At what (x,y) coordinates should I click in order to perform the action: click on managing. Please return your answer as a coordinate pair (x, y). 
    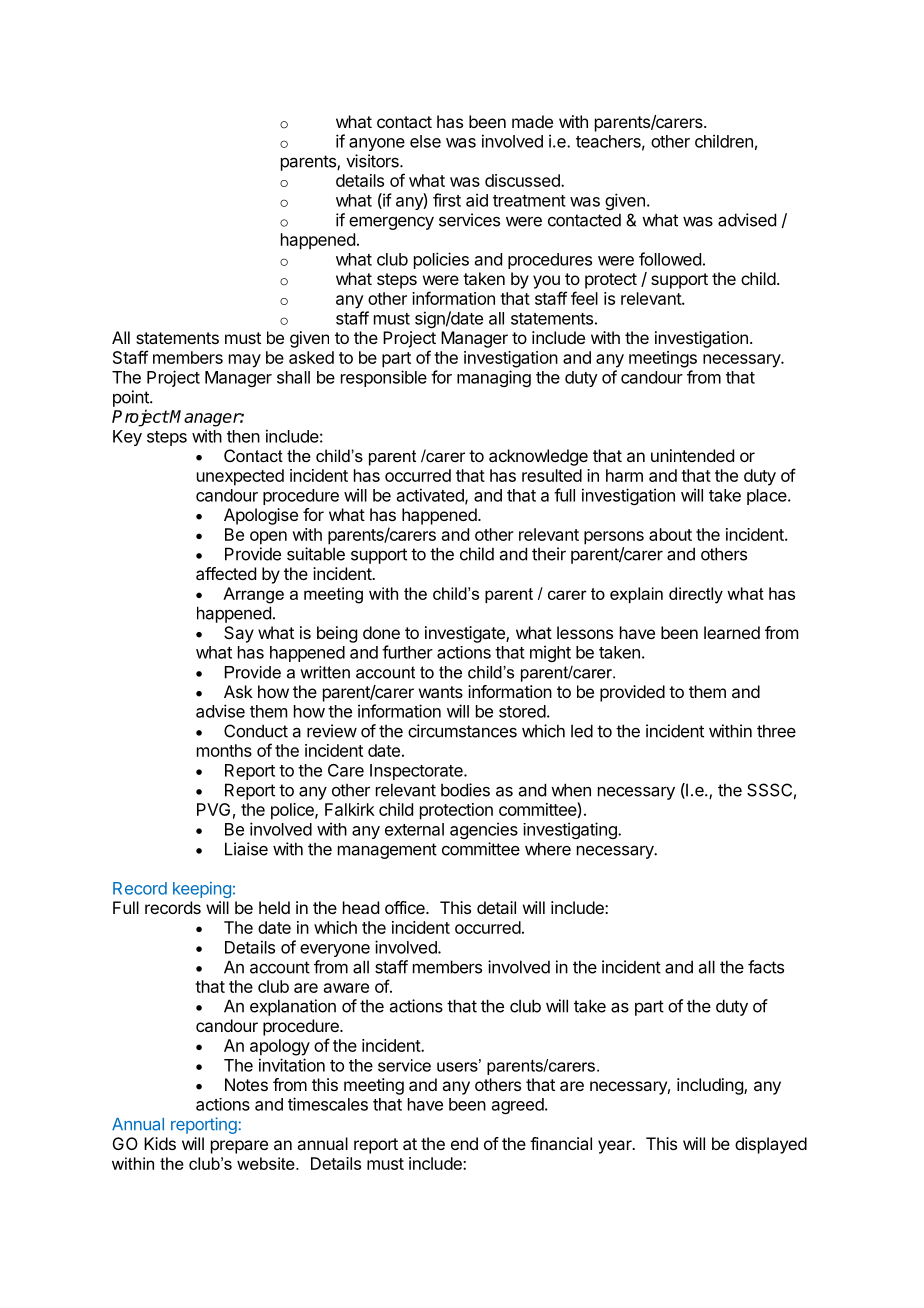
    Looking at the image, I should click on (494, 378).
